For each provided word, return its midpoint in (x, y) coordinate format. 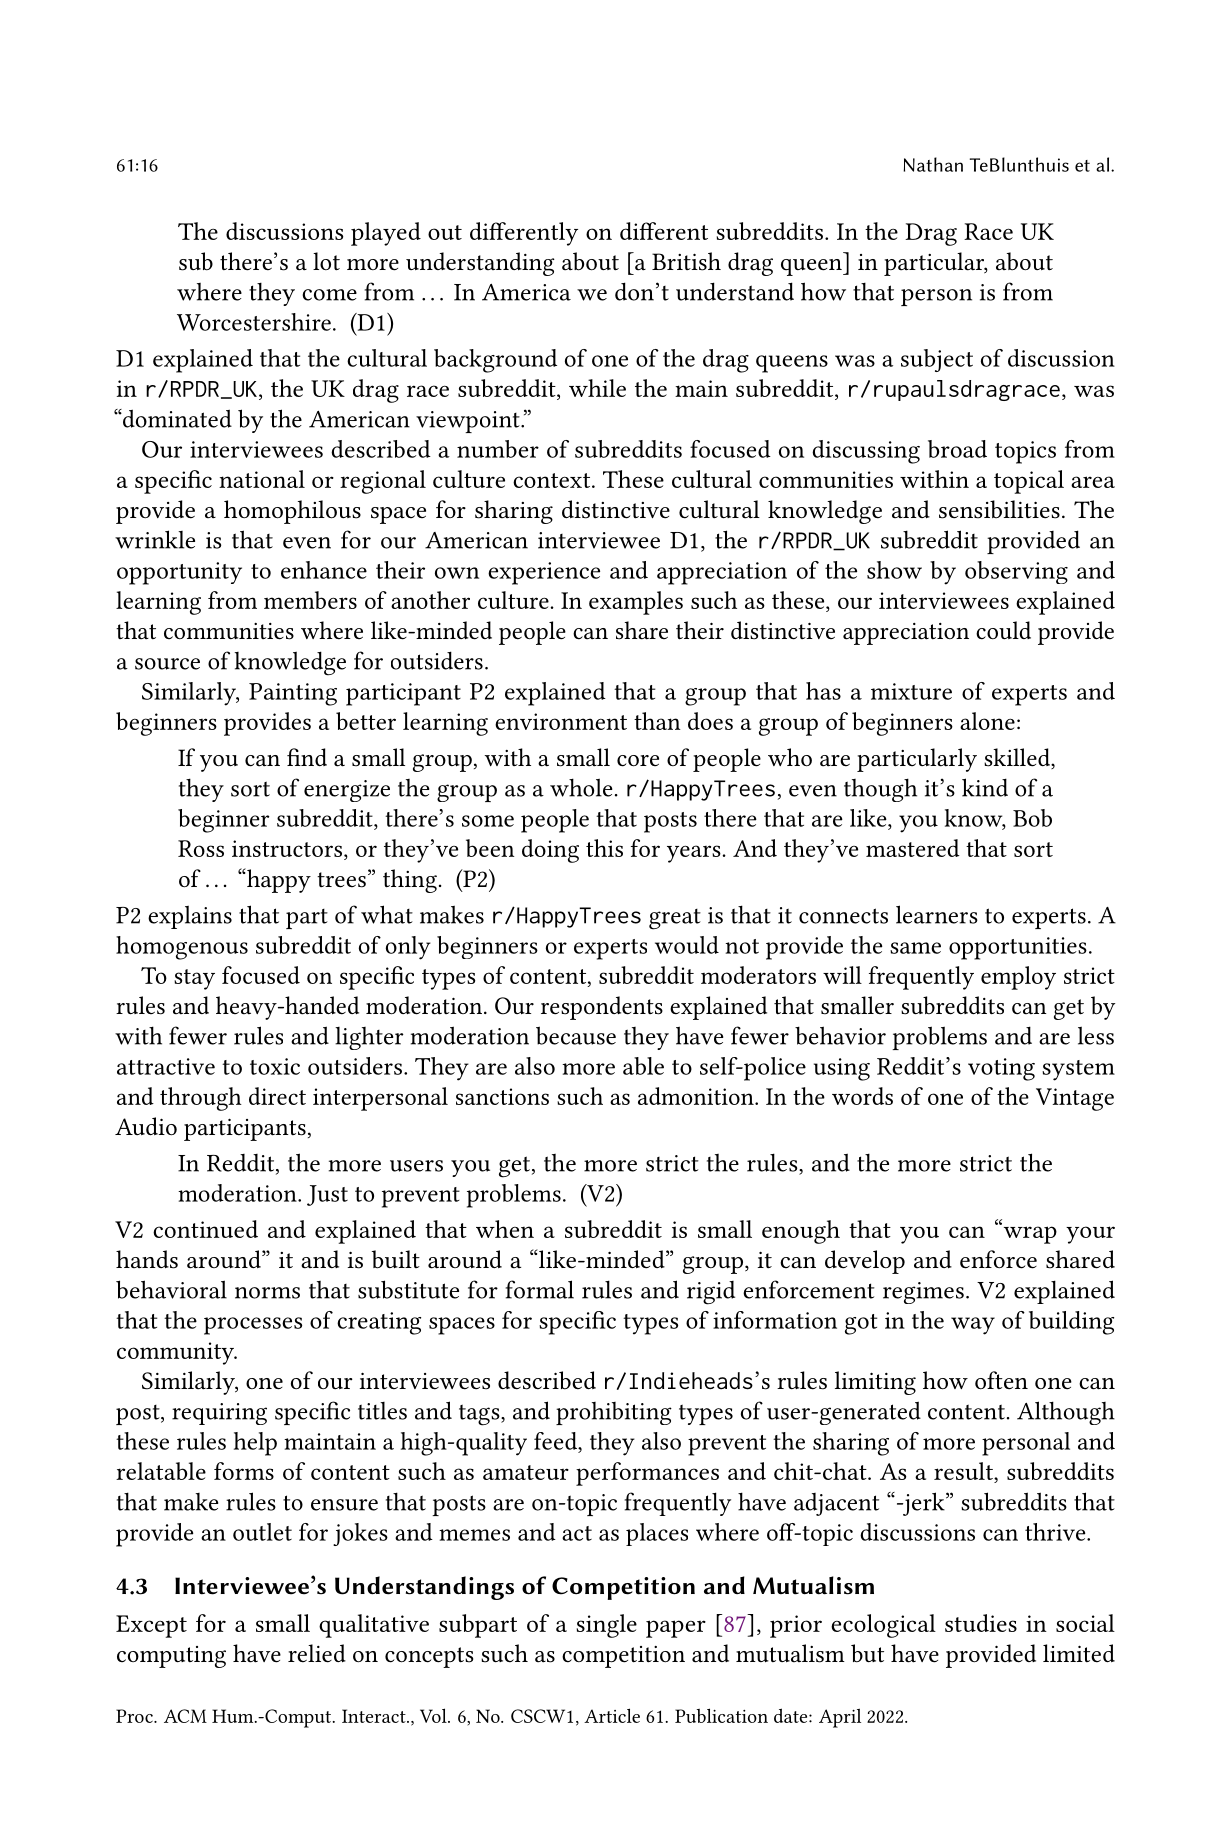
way (973, 1326)
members (310, 600)
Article (612, 1715)
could (1003, 630)
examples (636, 603)
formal (540, 1289)
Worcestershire (254, 322)
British (686, 261)
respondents (602, 1008)
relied (317, 1653)
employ (1018, 978)
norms (267, 1293)
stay (194, 979)
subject (937, 360)
